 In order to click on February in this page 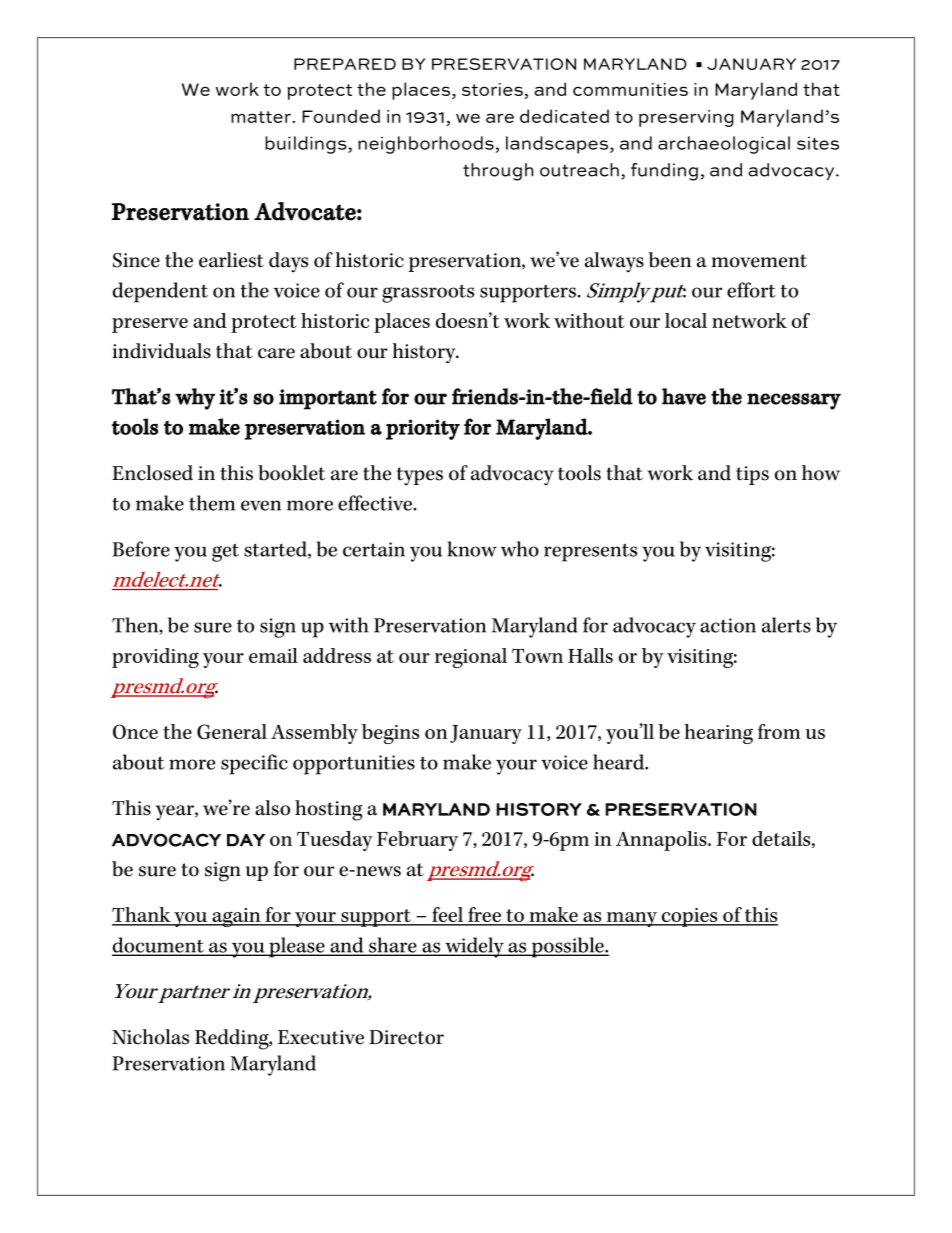, I will do `click(417, 841)`.
